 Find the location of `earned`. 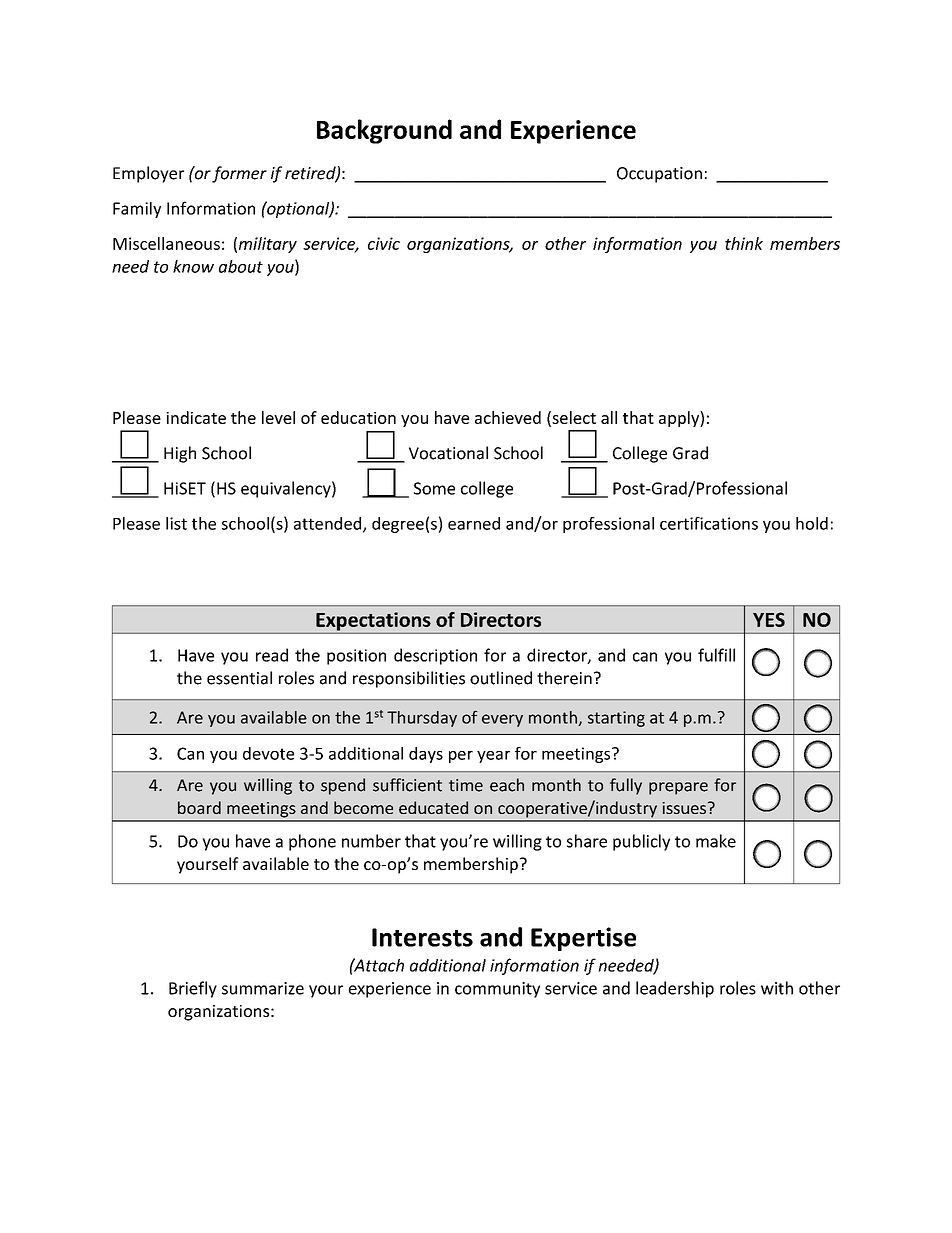

earned is located at coordinates (474, 523).
